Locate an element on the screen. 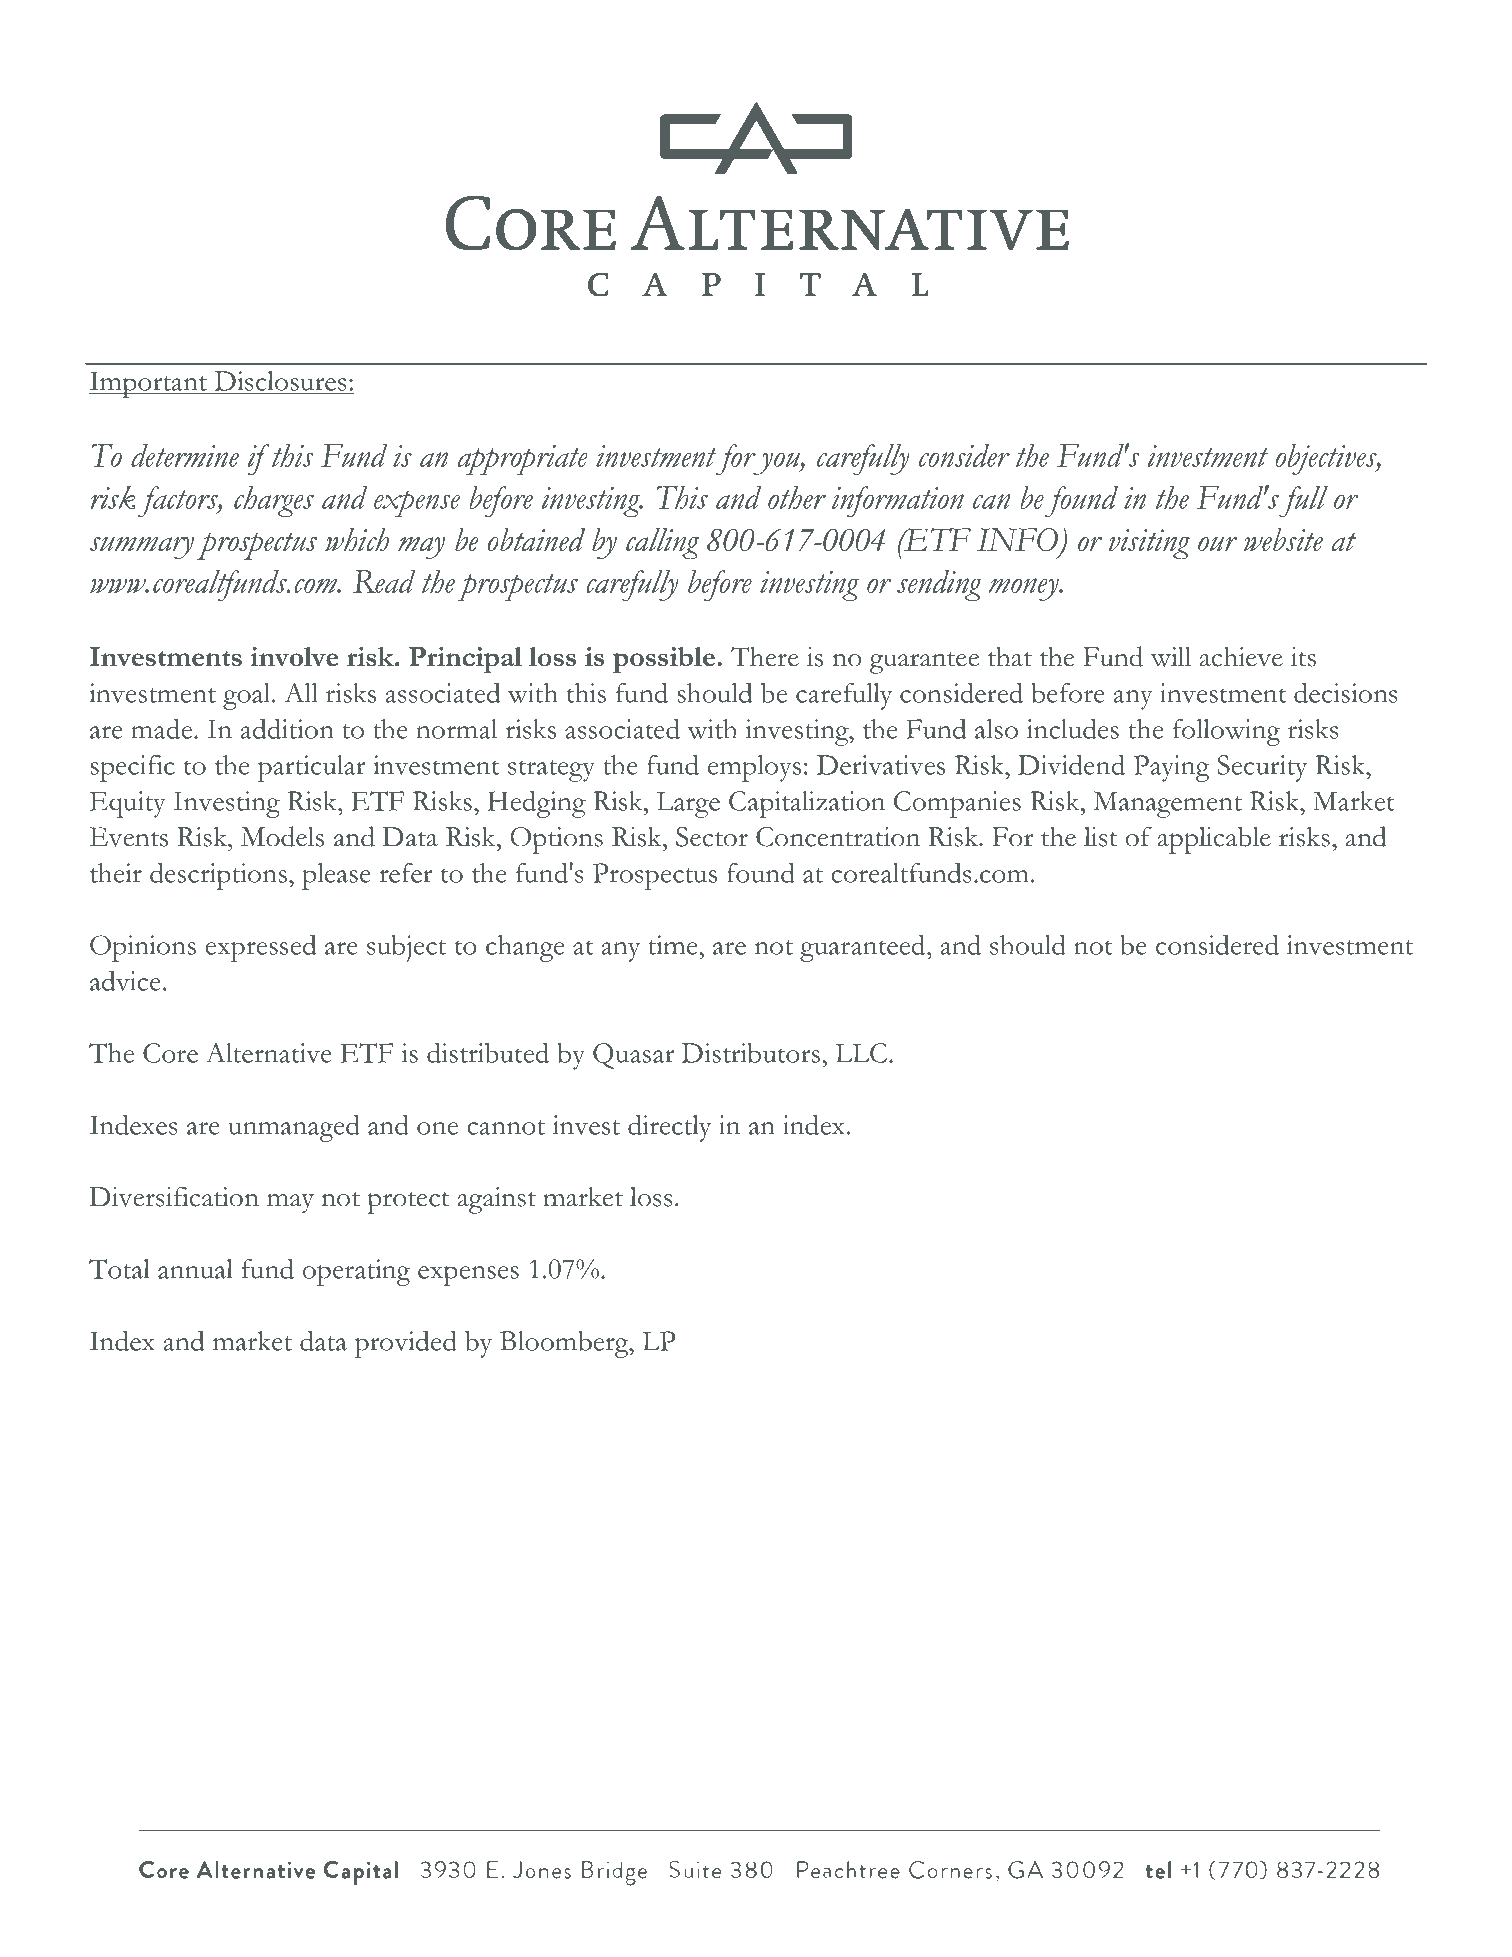 The width and height of the screenshot is (1512, 1957). employs is located at coordinates (754, 768).
